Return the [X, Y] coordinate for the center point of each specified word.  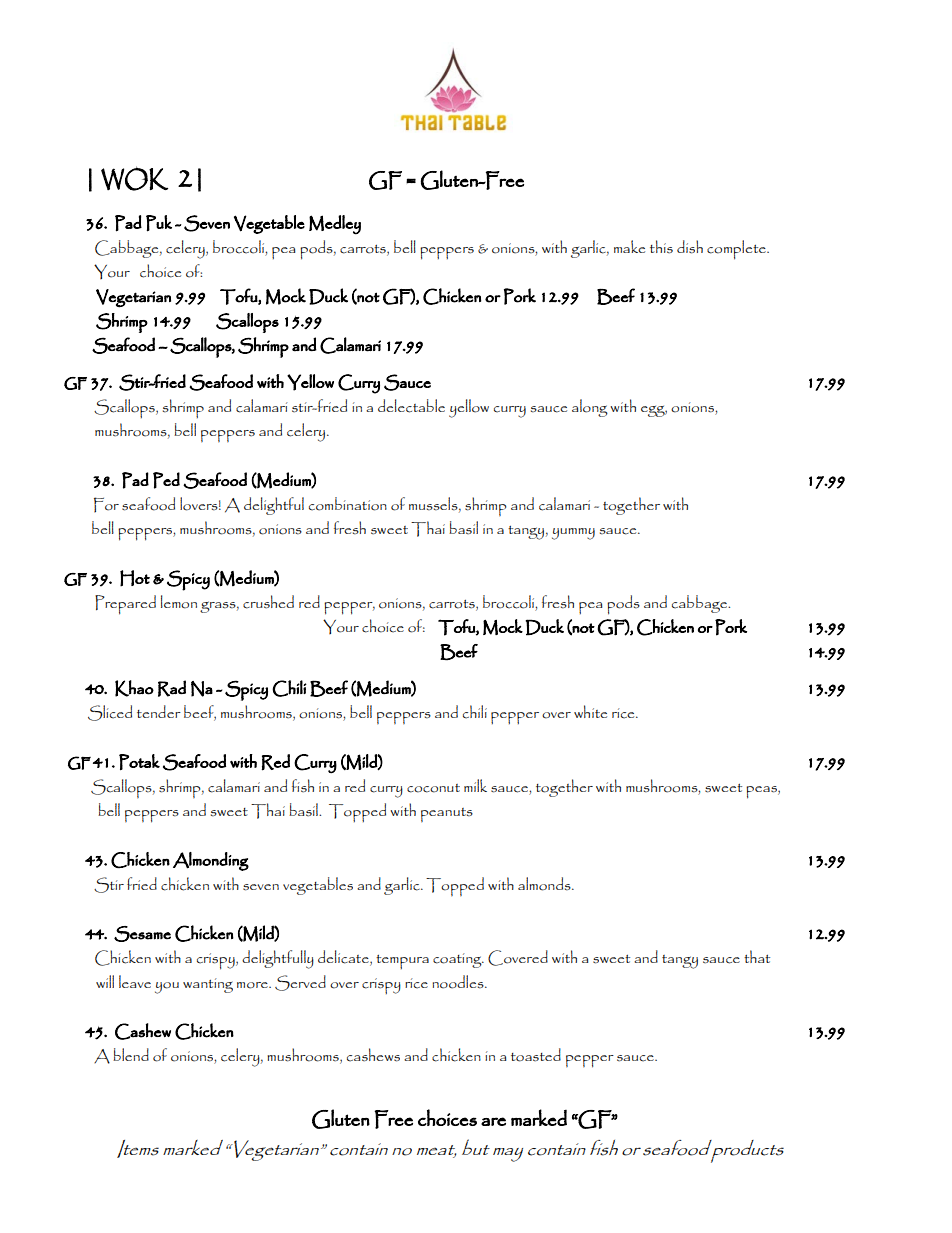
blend [131, 1054]
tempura [402, 962]
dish [690, 247]
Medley [335, 225]
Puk [159, 223]
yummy [573, 534]
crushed [268, 602]
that [757, 956]
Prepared [125, 605]
